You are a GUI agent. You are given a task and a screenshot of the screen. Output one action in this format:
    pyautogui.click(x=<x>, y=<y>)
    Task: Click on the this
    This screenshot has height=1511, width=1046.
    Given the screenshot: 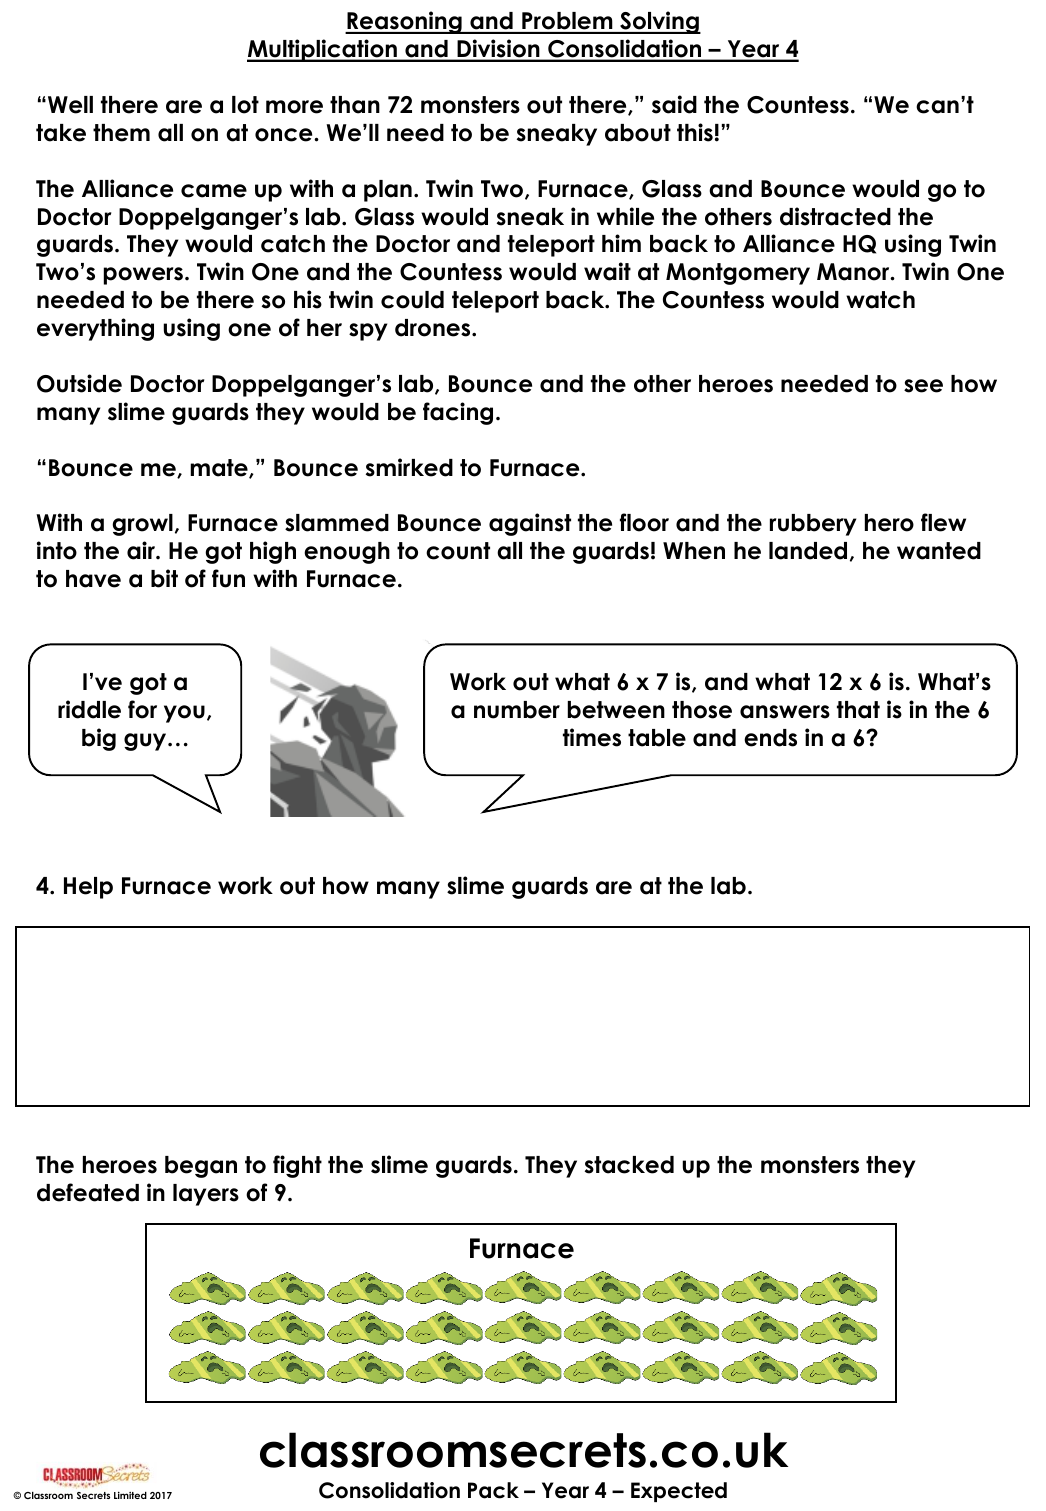 What is the action you would take?
    pyautogui.click(x=695, y=132)
